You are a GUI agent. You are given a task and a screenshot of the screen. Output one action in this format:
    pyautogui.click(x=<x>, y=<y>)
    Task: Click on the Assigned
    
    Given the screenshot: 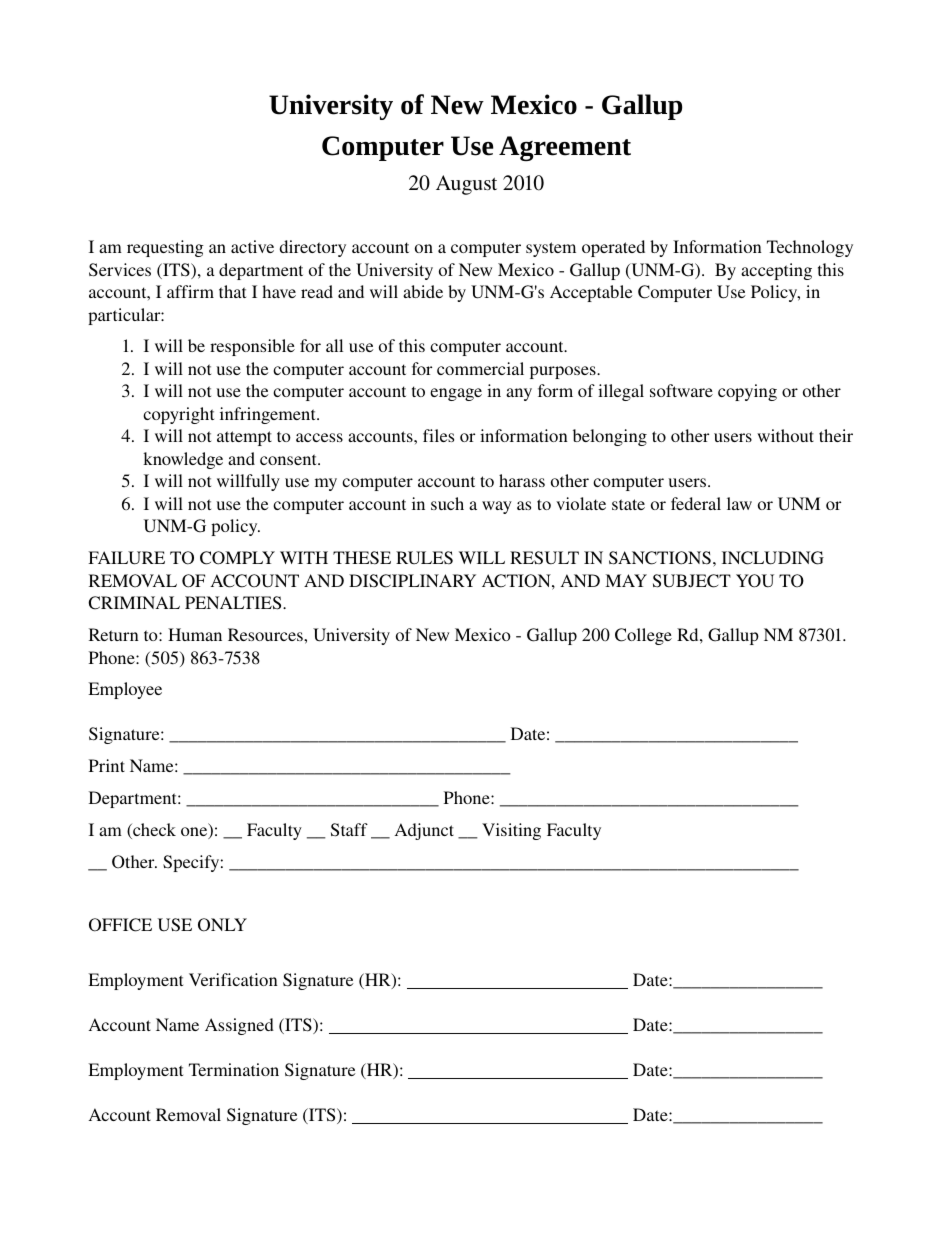 What is the action you would take?
    pyautogui.click(x=239, y=1026)
